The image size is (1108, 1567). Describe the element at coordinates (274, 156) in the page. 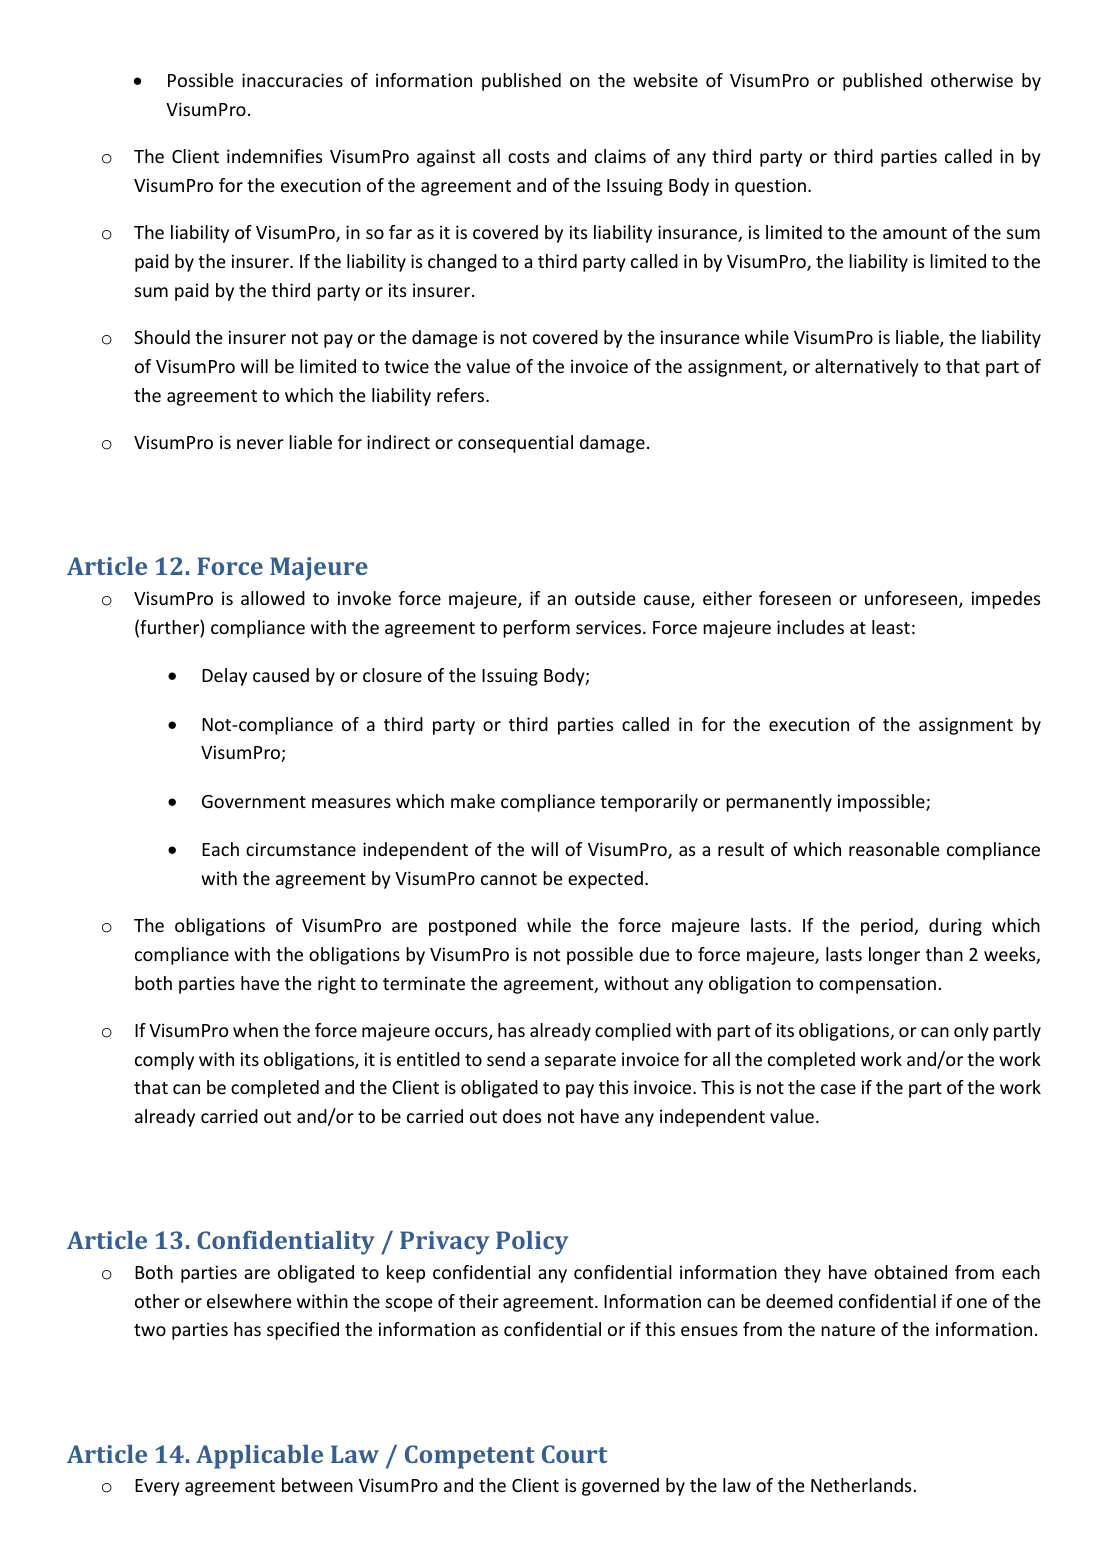

I see `indemnifies` at that location.
